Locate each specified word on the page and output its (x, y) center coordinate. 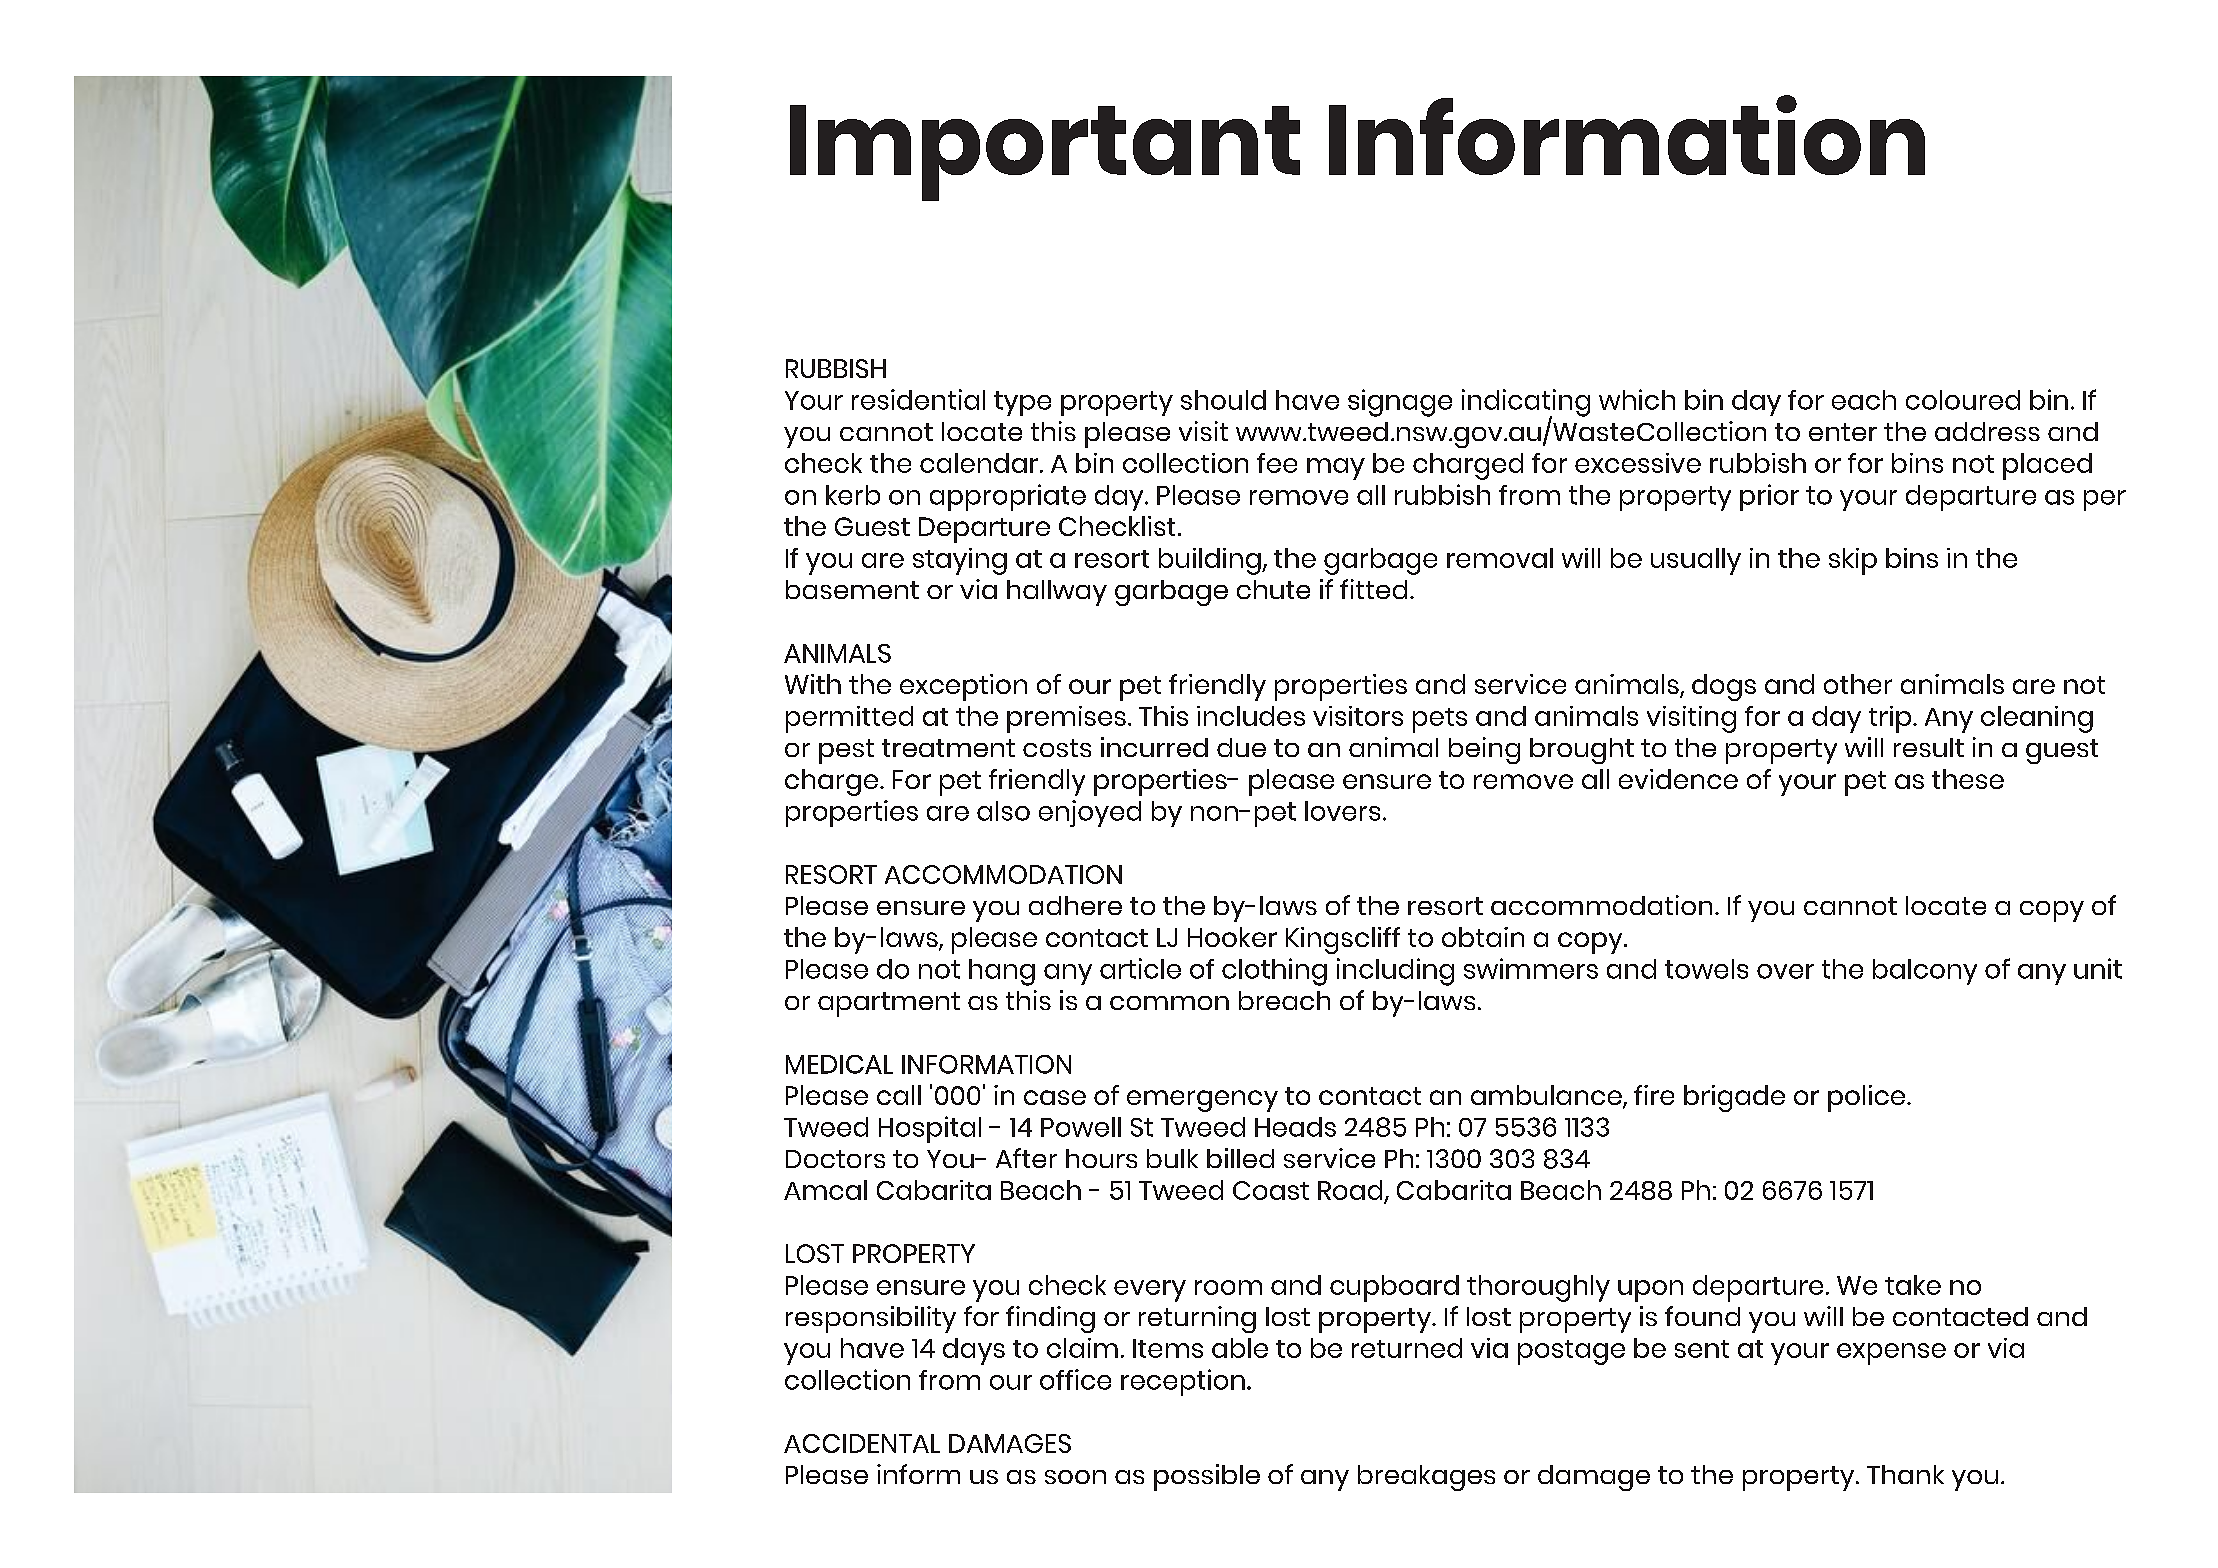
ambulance (1547, 1096)
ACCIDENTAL (862, 1443)
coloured (1963, 400)
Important (1045, 153)
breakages (1426, 1478)
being (1484, 750)
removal (1500, 558)
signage (1400, 403)
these (1968, 779)
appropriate (1008, 497)
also (1003, 811)
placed (2047, 466)
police (1866, 1098)
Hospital (930, 1129)
